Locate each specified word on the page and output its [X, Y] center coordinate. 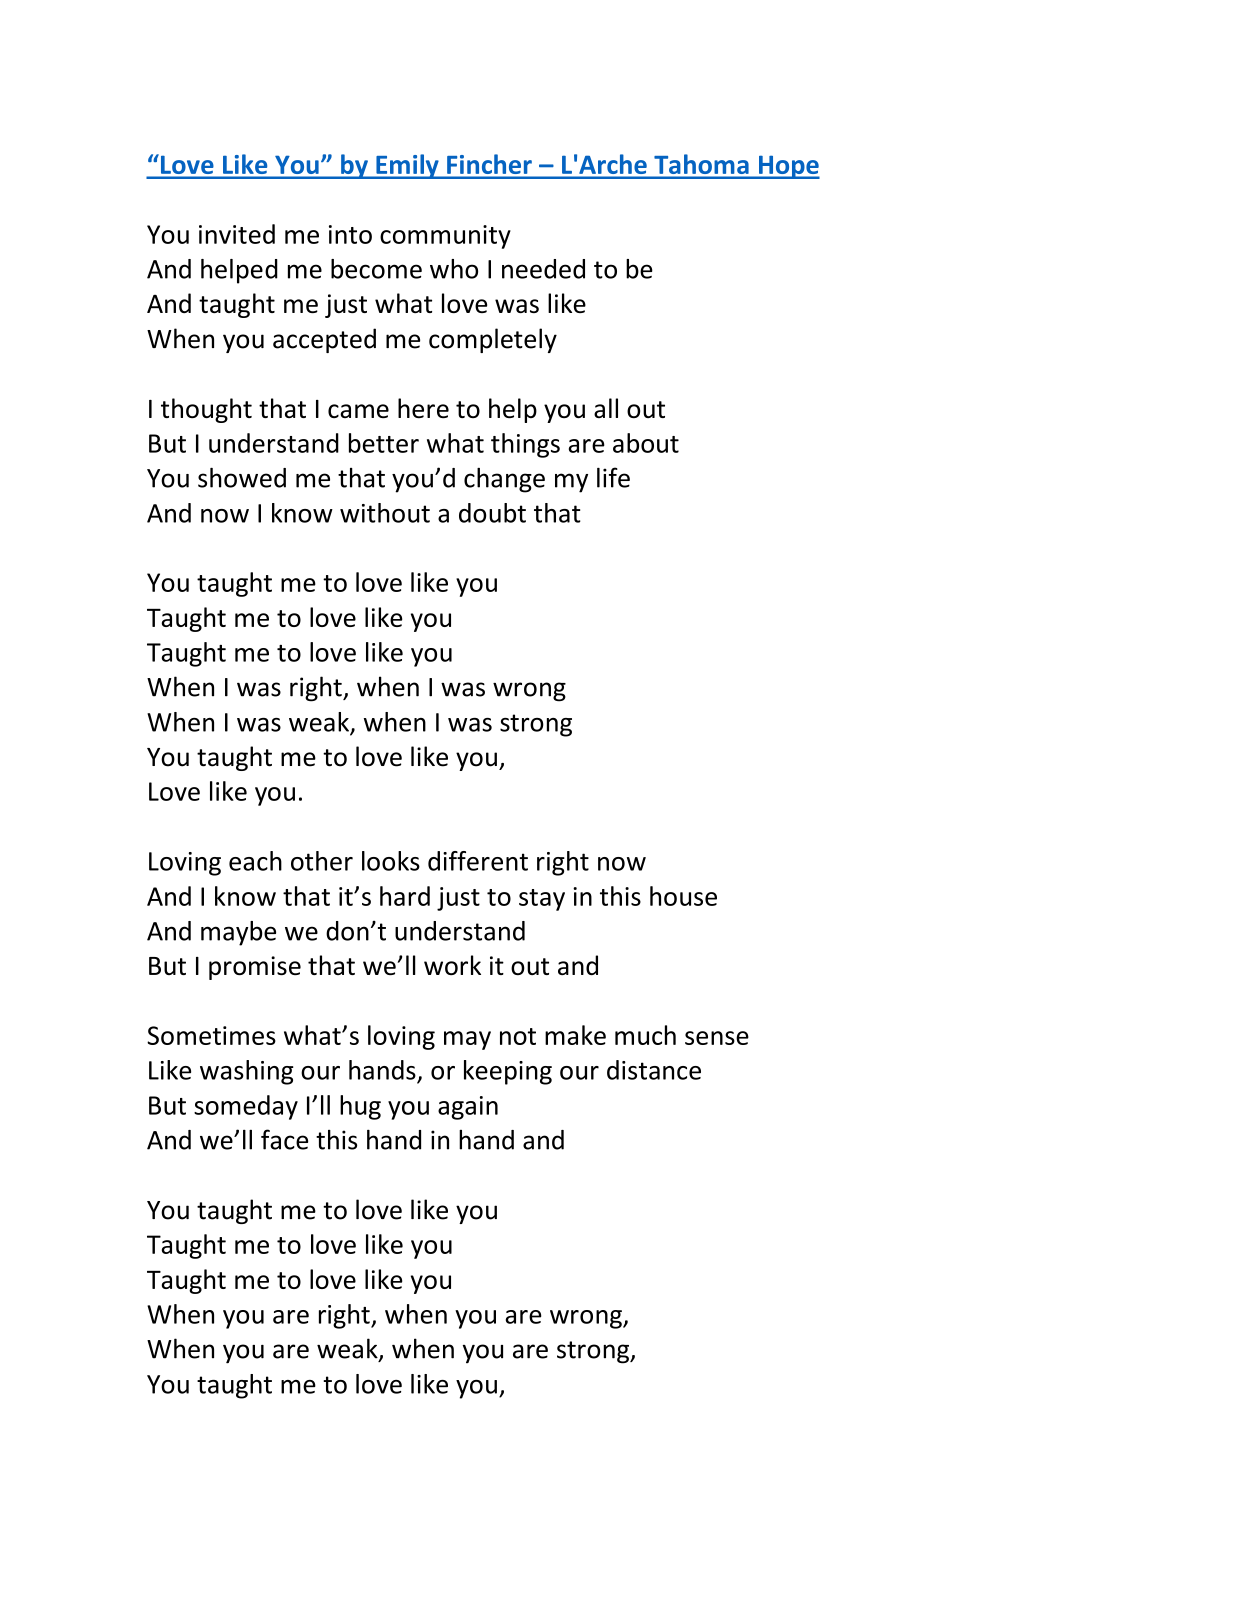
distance [654, 1070]
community [445, 237]
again [468, 1108]
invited [237, 234]
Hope [788, 167]
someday [246, 1107]
